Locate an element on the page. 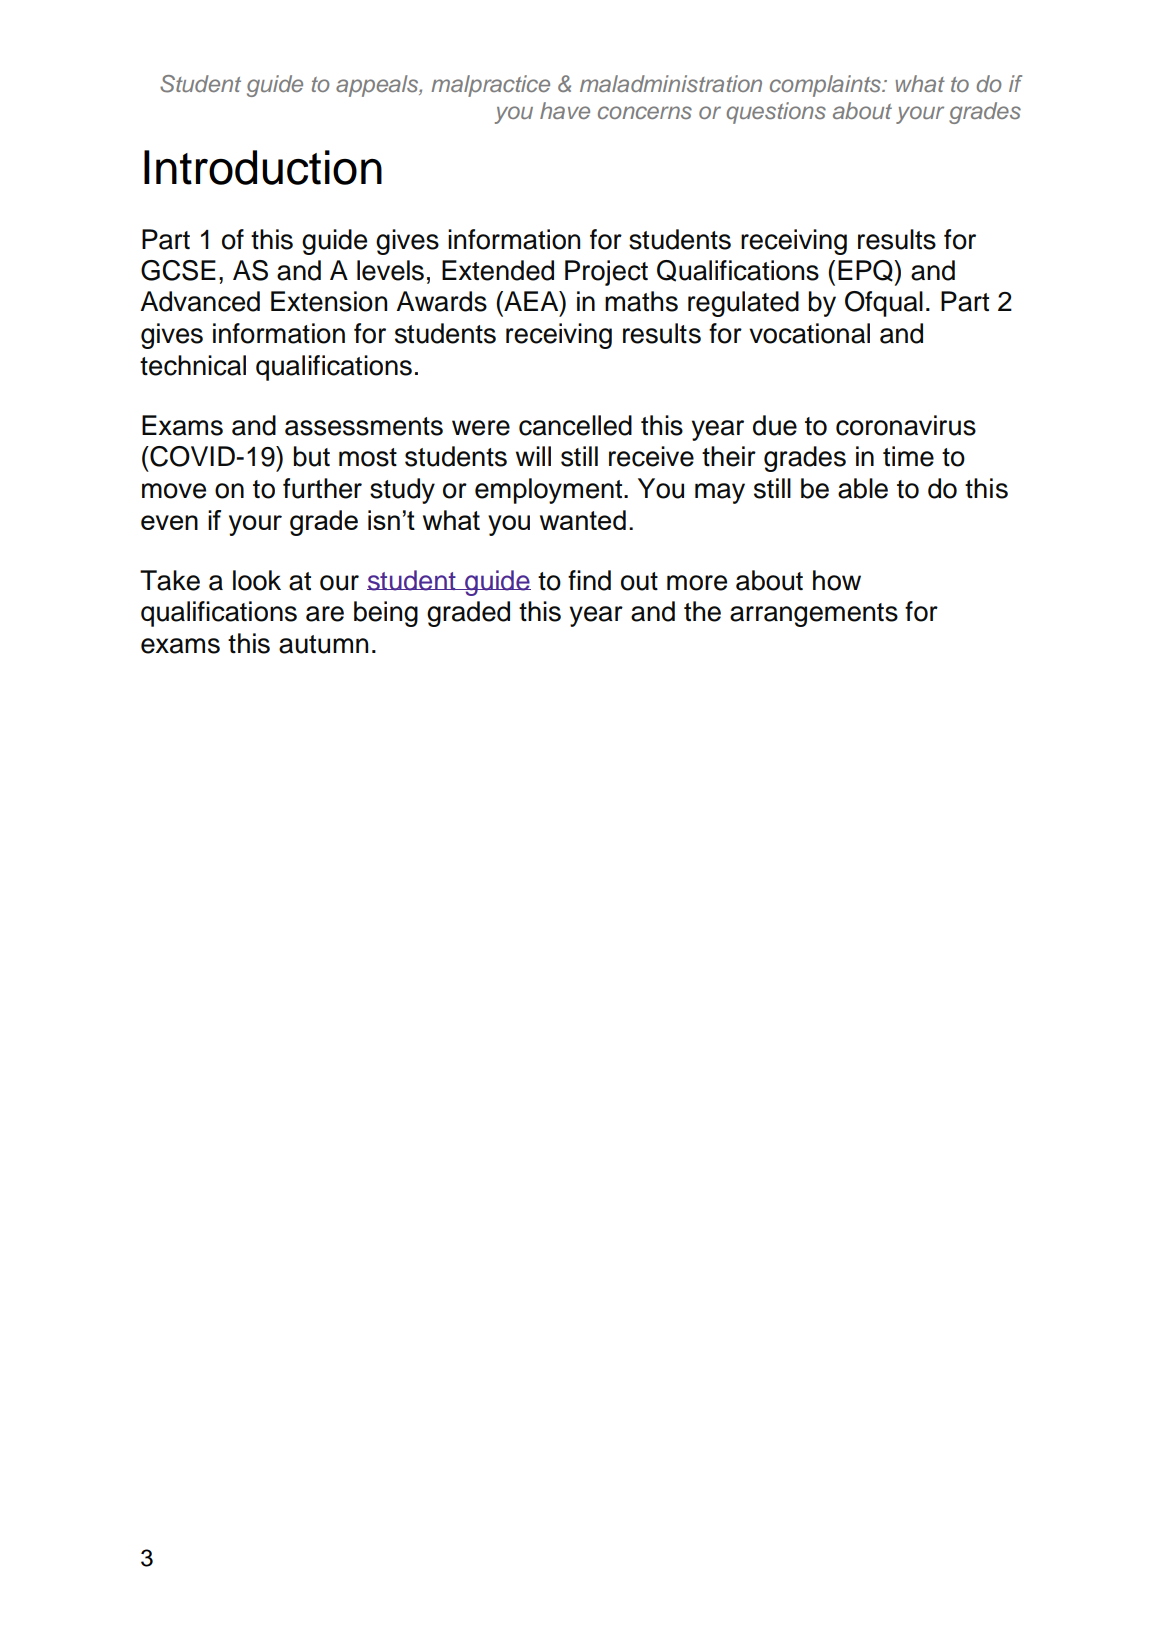 The height and width of the image is (1641, 1160). but is located at coordinates (311, 456).
